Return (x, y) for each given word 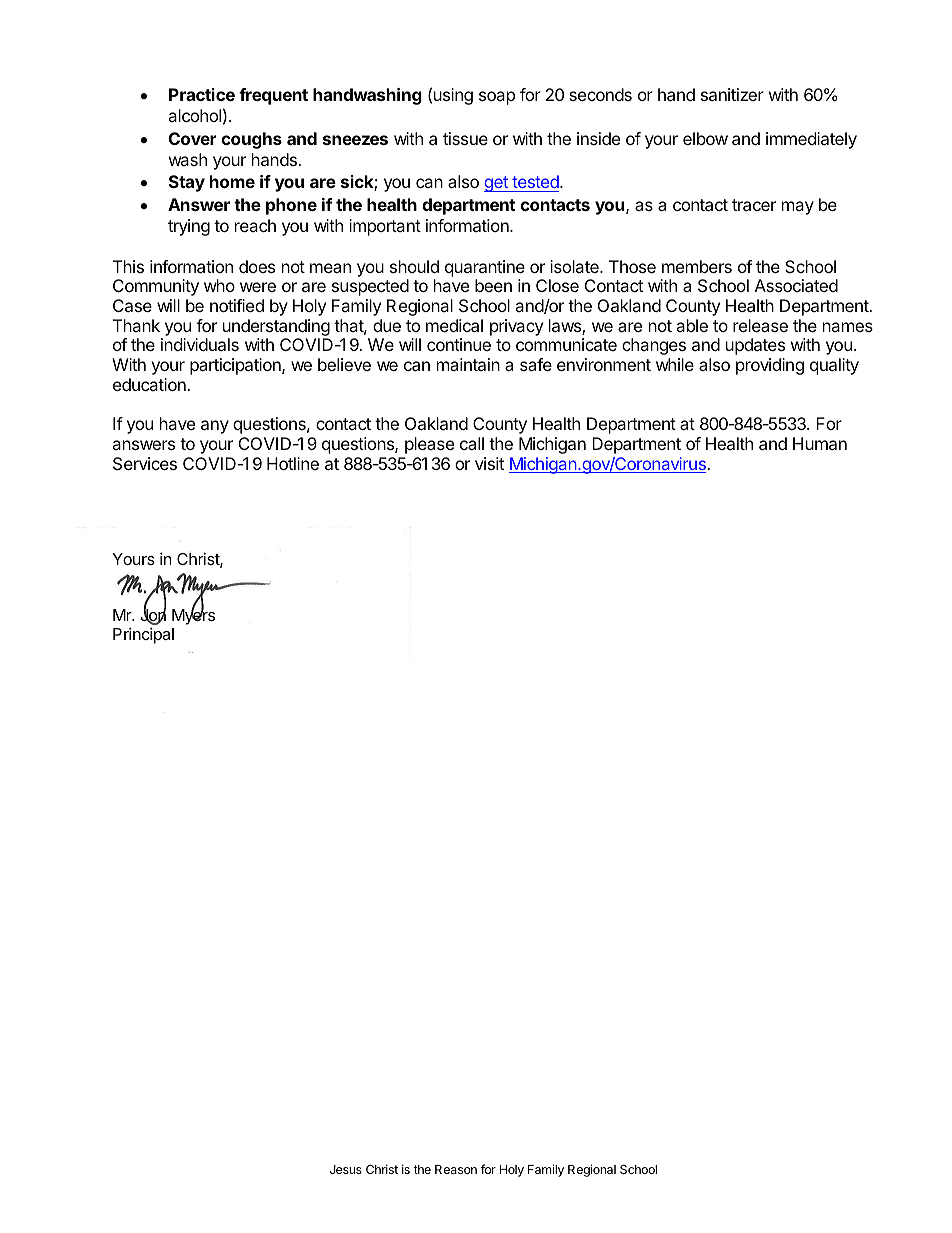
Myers (193, 616)
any (215, 427)
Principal (143, 635)
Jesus (346, 1169)
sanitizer (732, 94)
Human (820, 443)
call (472, 443)
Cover (192, 138)
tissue (465, 138)
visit (489, 463)
